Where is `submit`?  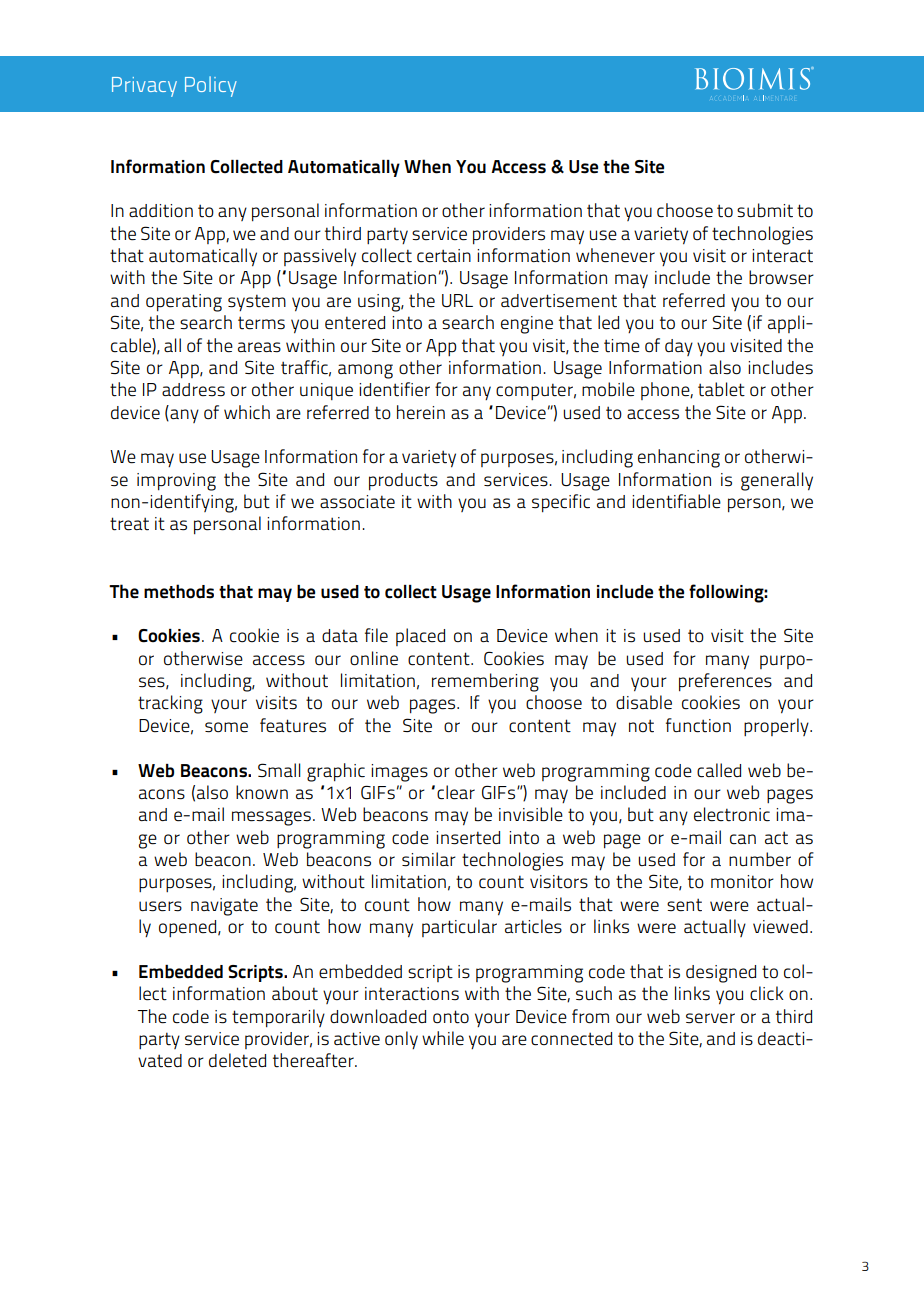 submit is located at coordinates (765, 210).
